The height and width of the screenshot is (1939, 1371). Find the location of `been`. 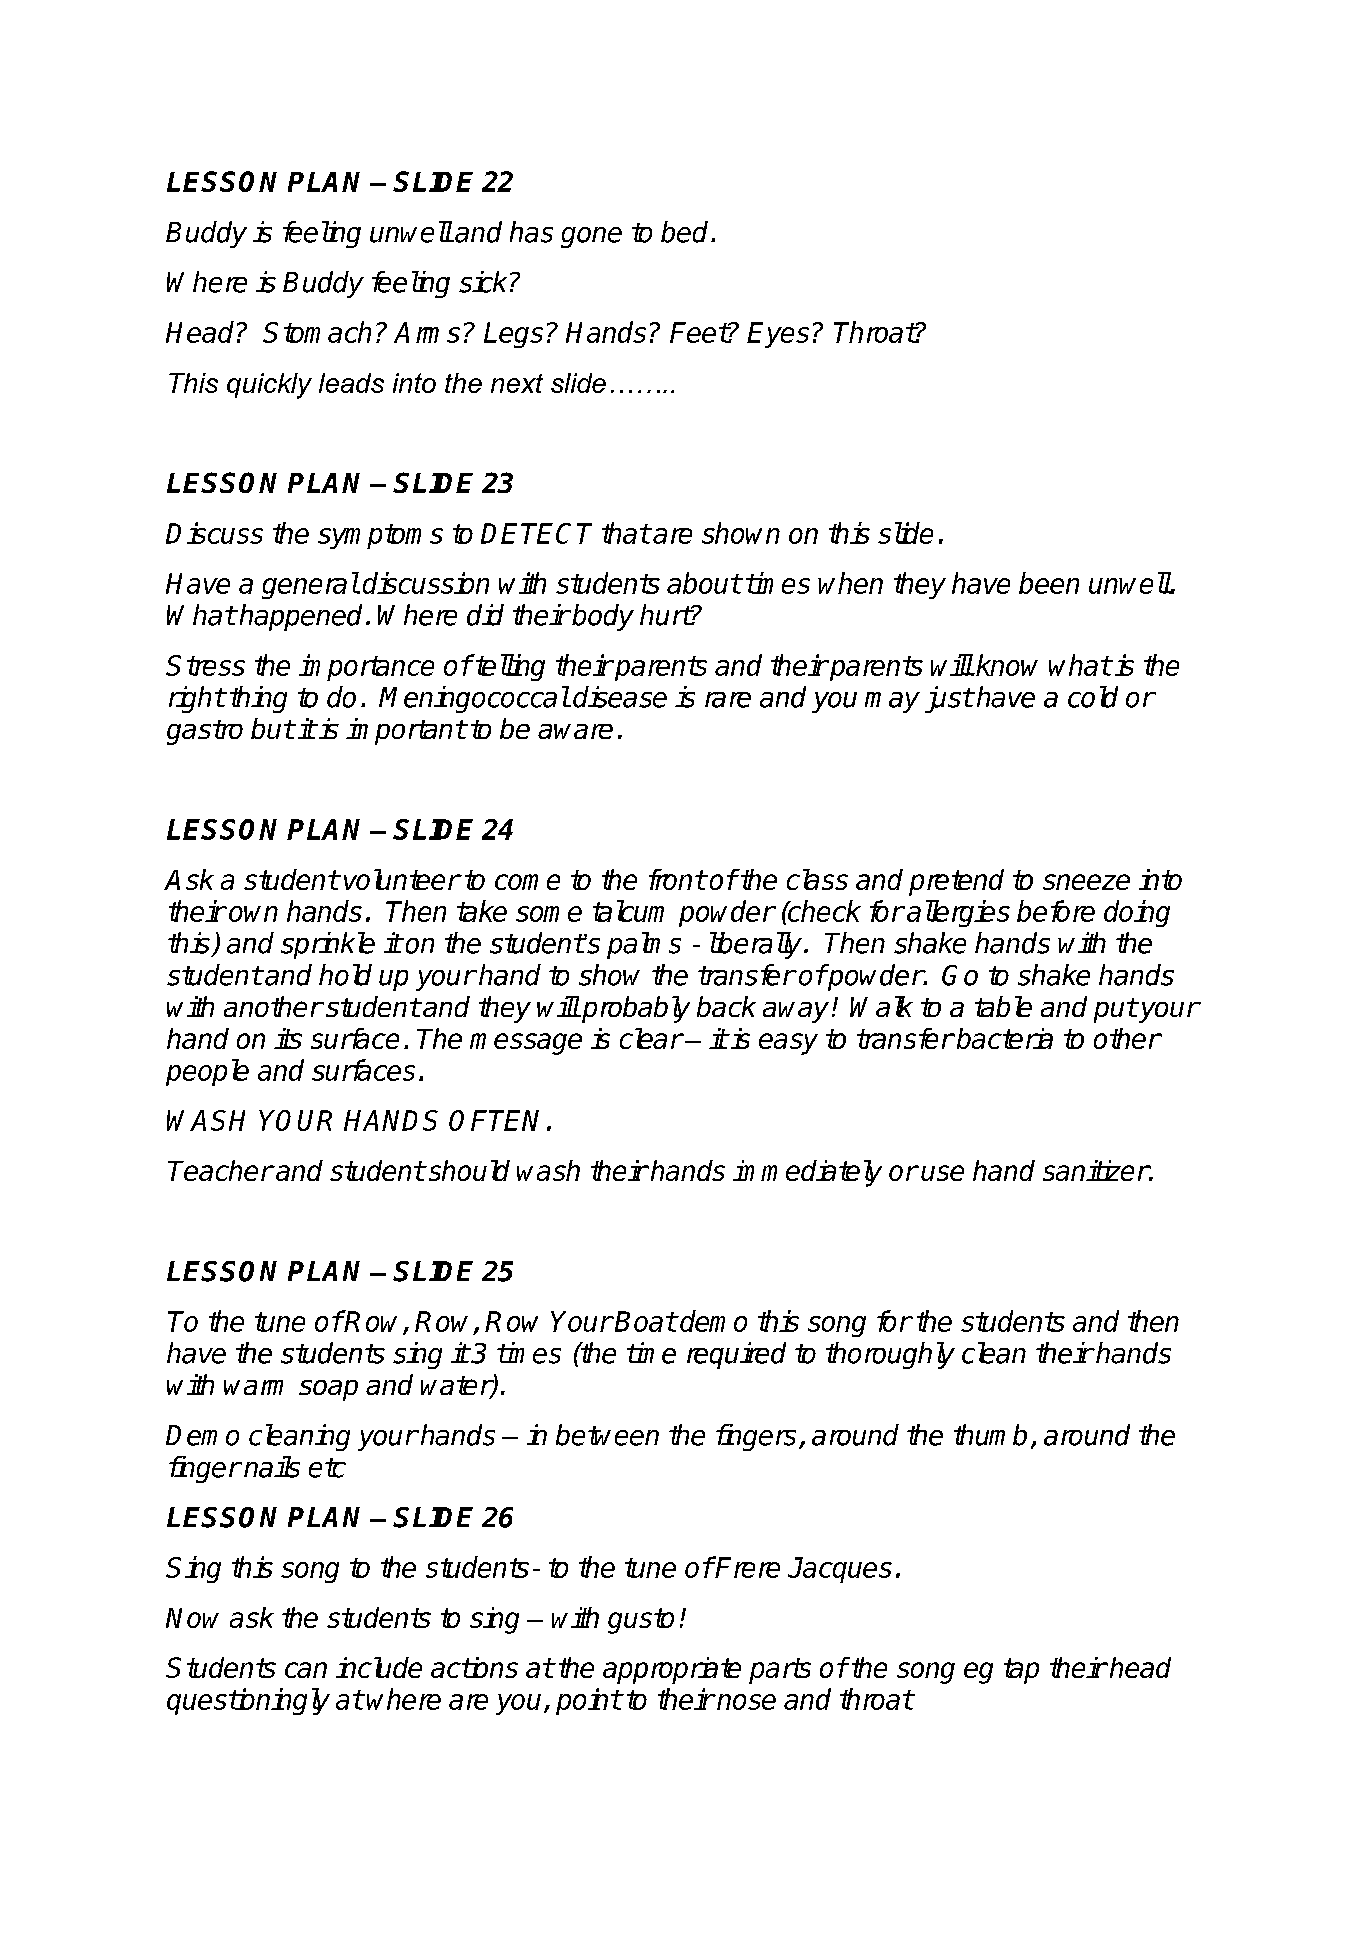

been is located at coordinates (1049, 583).
